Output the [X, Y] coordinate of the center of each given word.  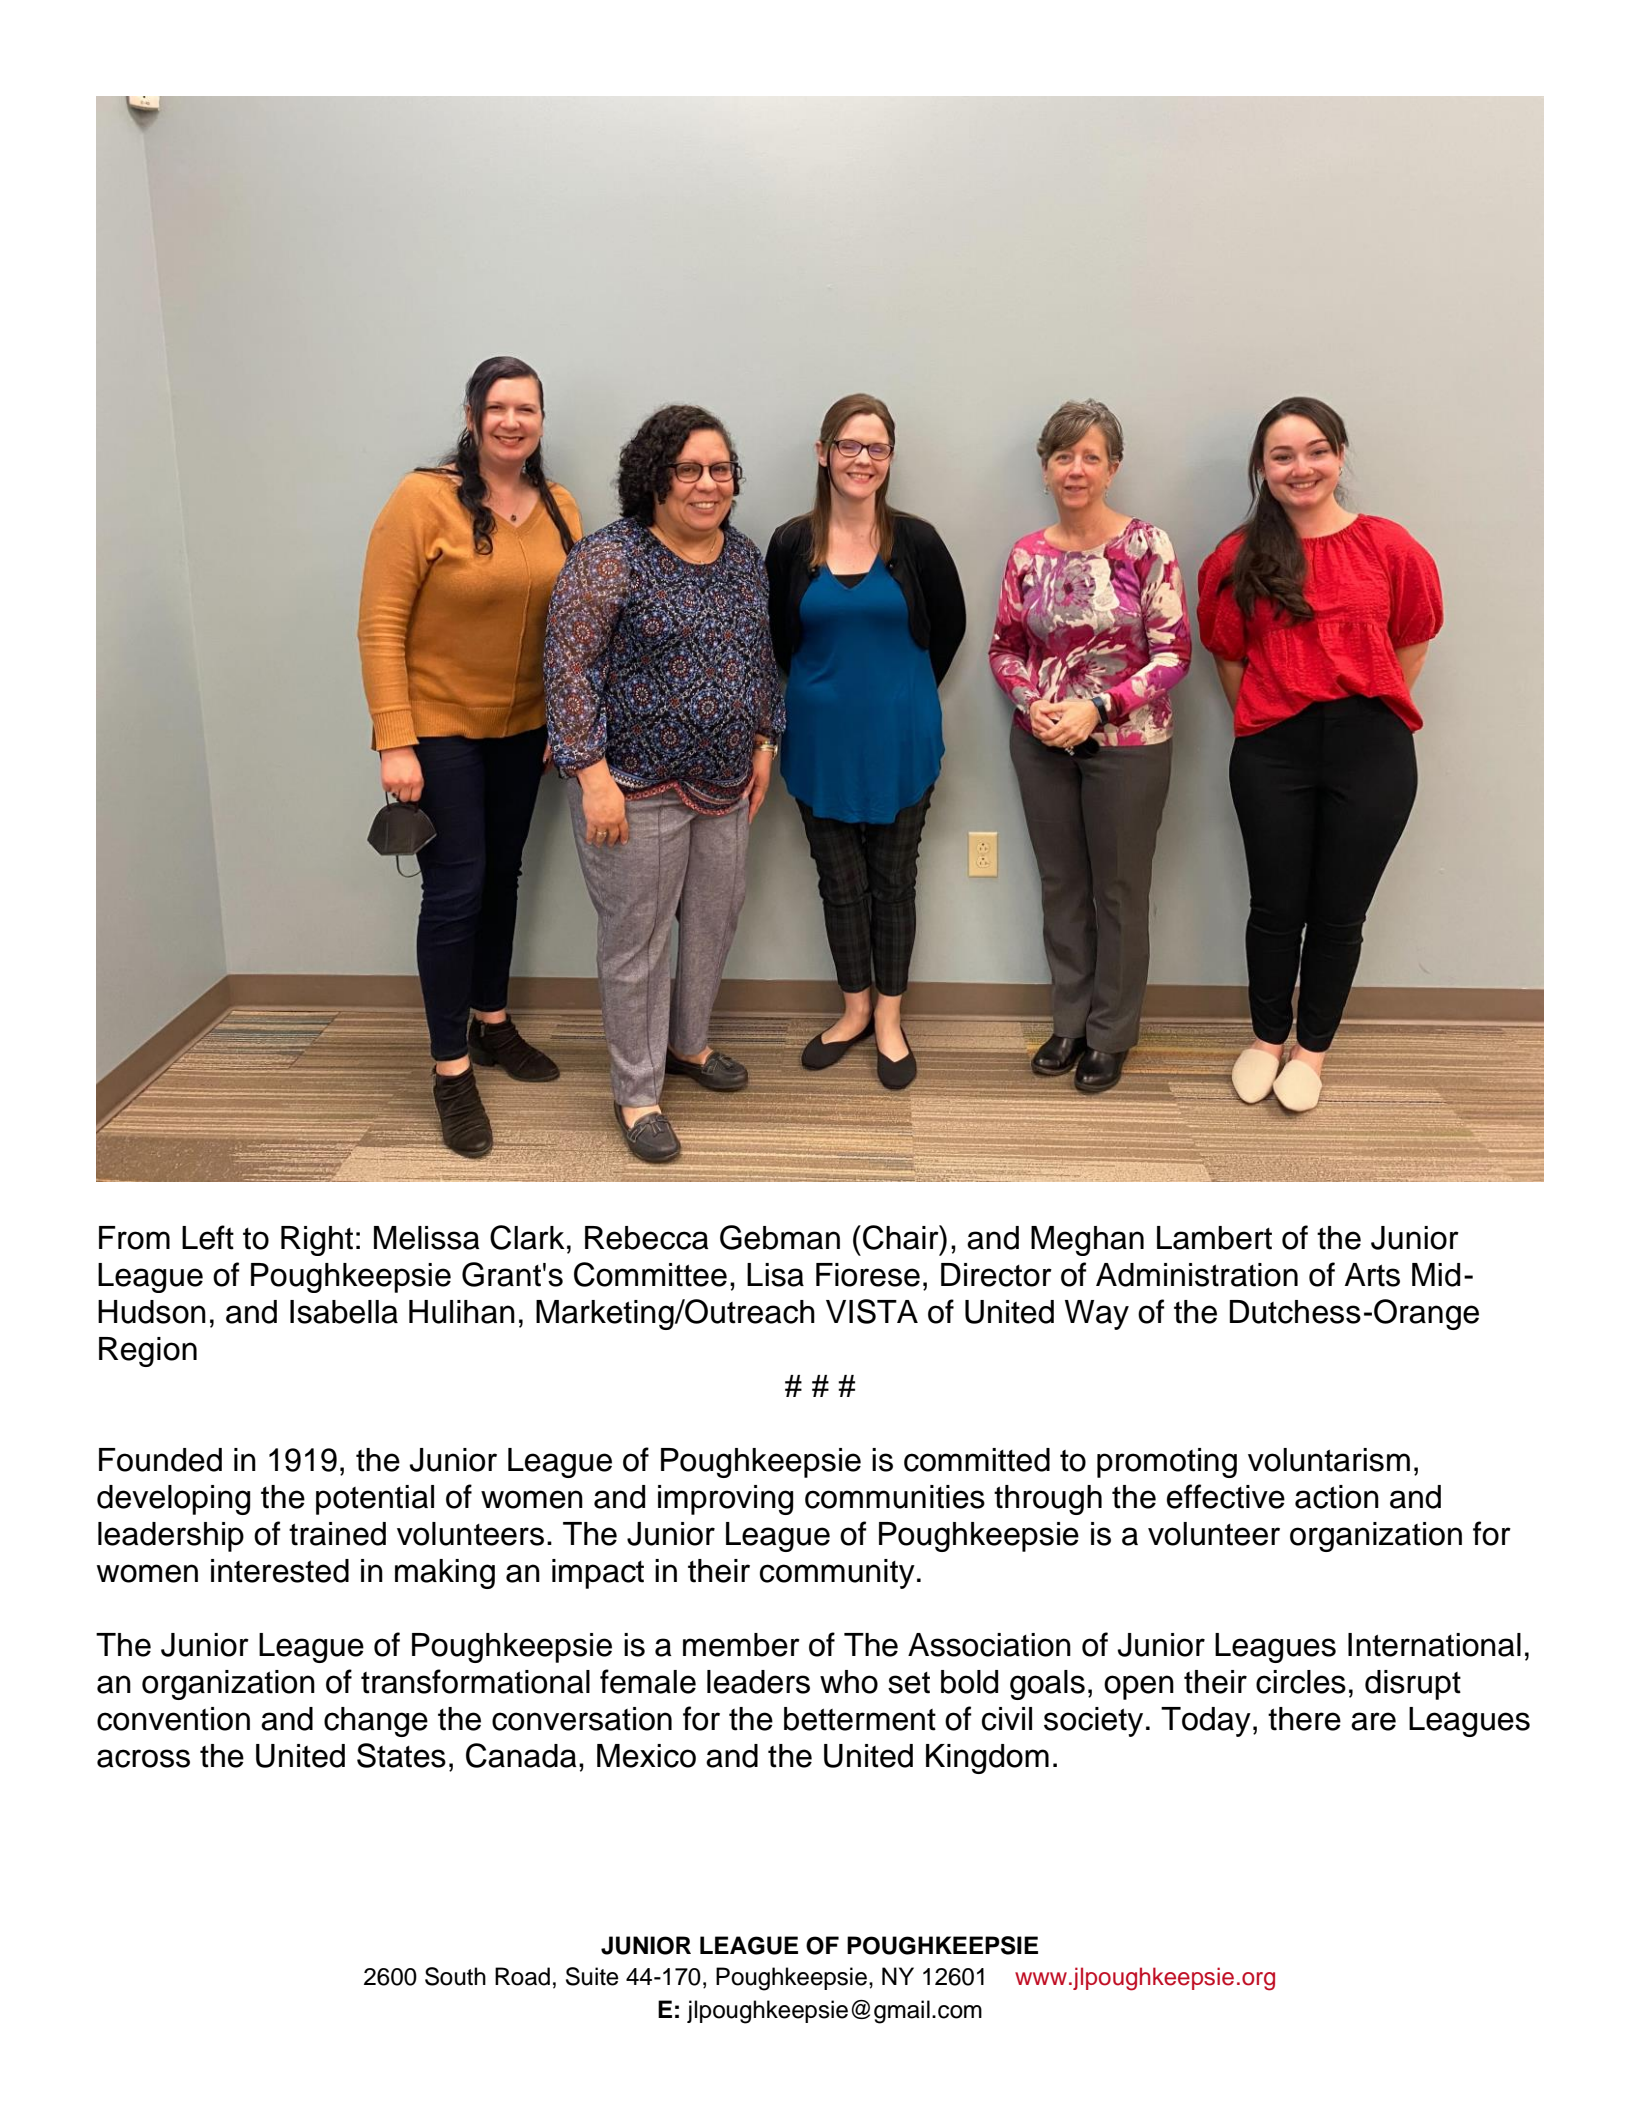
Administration [1197, 1275]
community [837, 1574]
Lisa [775, 1275]
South [455, 1976]
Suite [592, 1976]
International [1434, 1645]
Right [317, 1241]
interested [280, 1571]
